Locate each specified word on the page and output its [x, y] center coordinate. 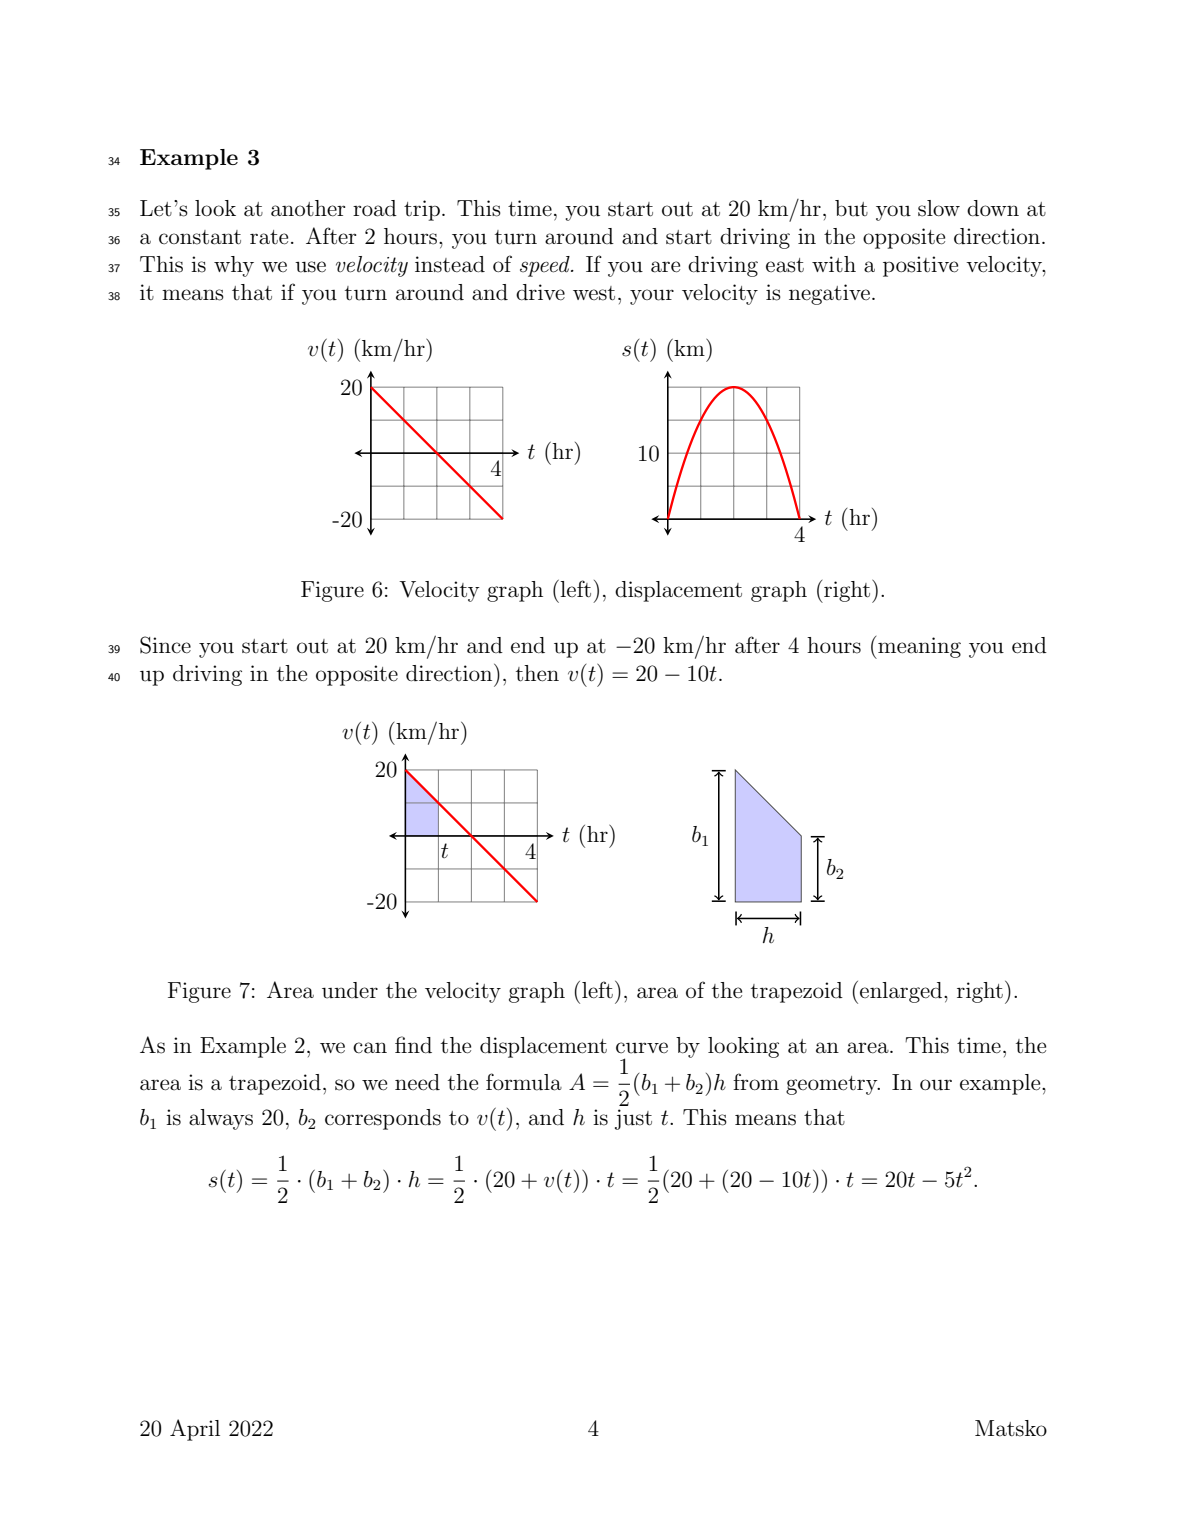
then [537, 673]
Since [165, 645]
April [195, 1430]
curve [642, 1048]
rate [269, 237]
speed [546, 266]
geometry [833, 1085]
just [633, 1119]
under [350, 990]
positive [920, 266]
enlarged [902, 992]
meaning [918, 648]
